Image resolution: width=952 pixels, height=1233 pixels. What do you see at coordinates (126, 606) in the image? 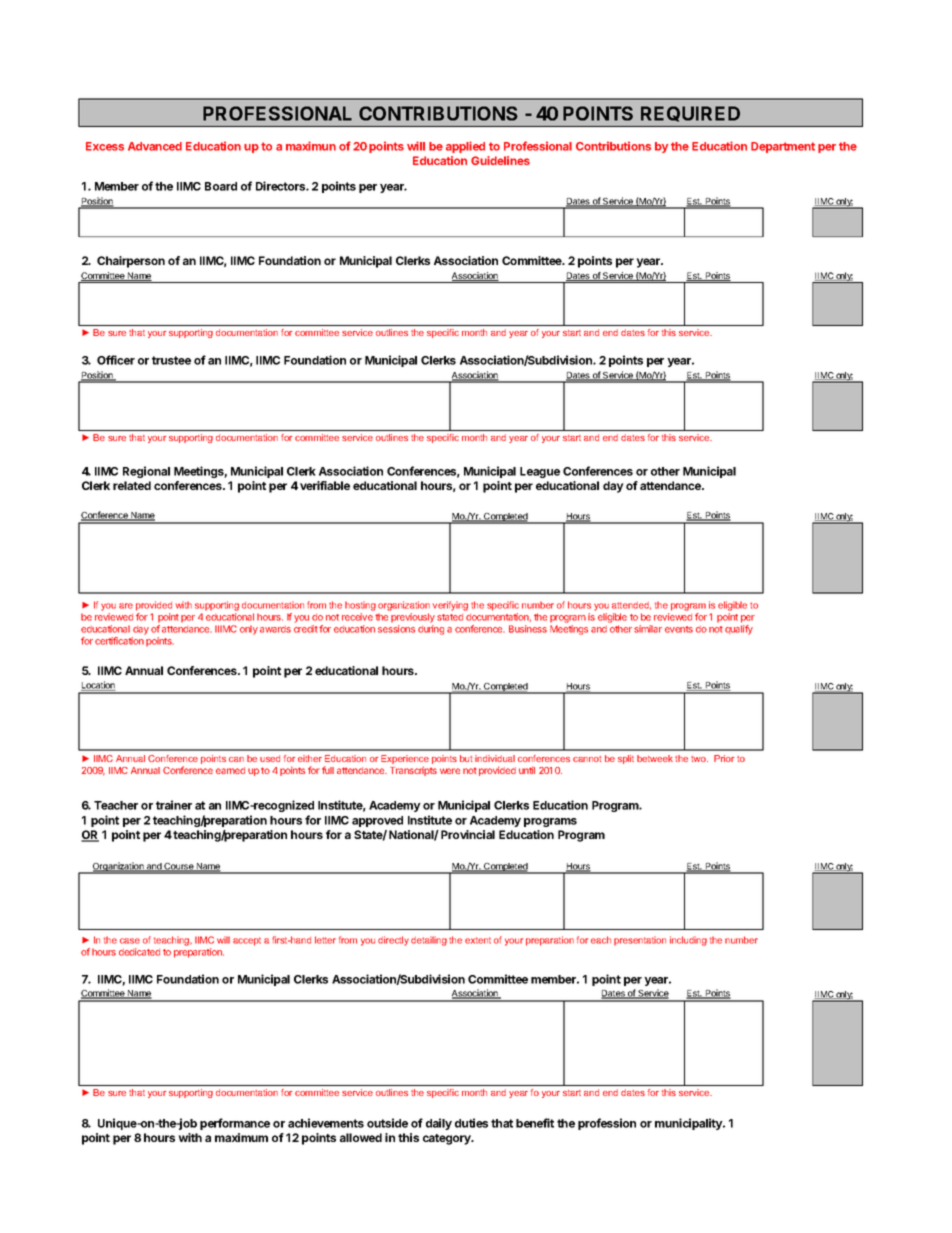
I see `are` at bounding box center [126, 606].
